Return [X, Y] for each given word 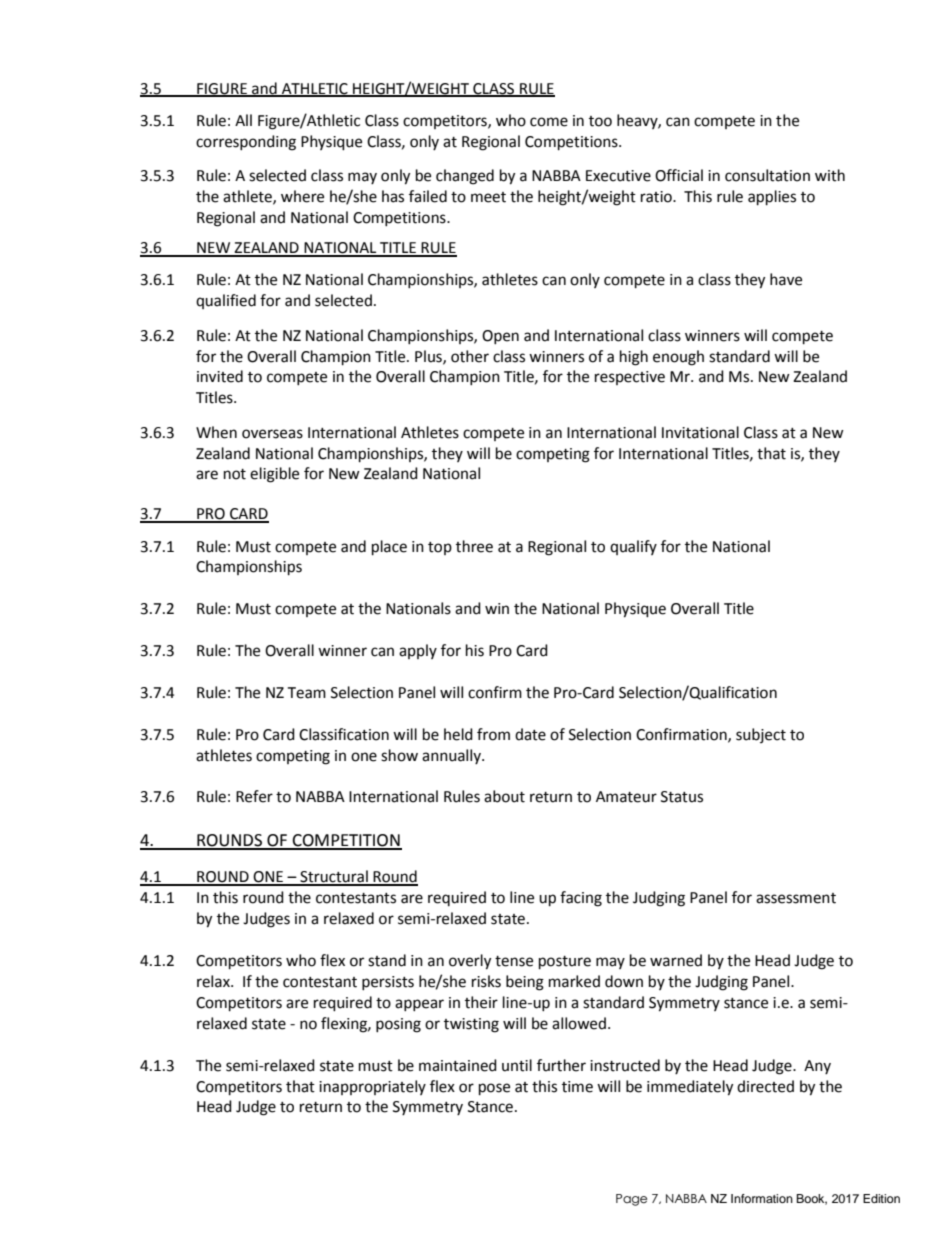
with [830, 175]
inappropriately [372, 1087]
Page [631, 1200]
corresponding [246, 143]
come [549, 122]
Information [762, 1198]
